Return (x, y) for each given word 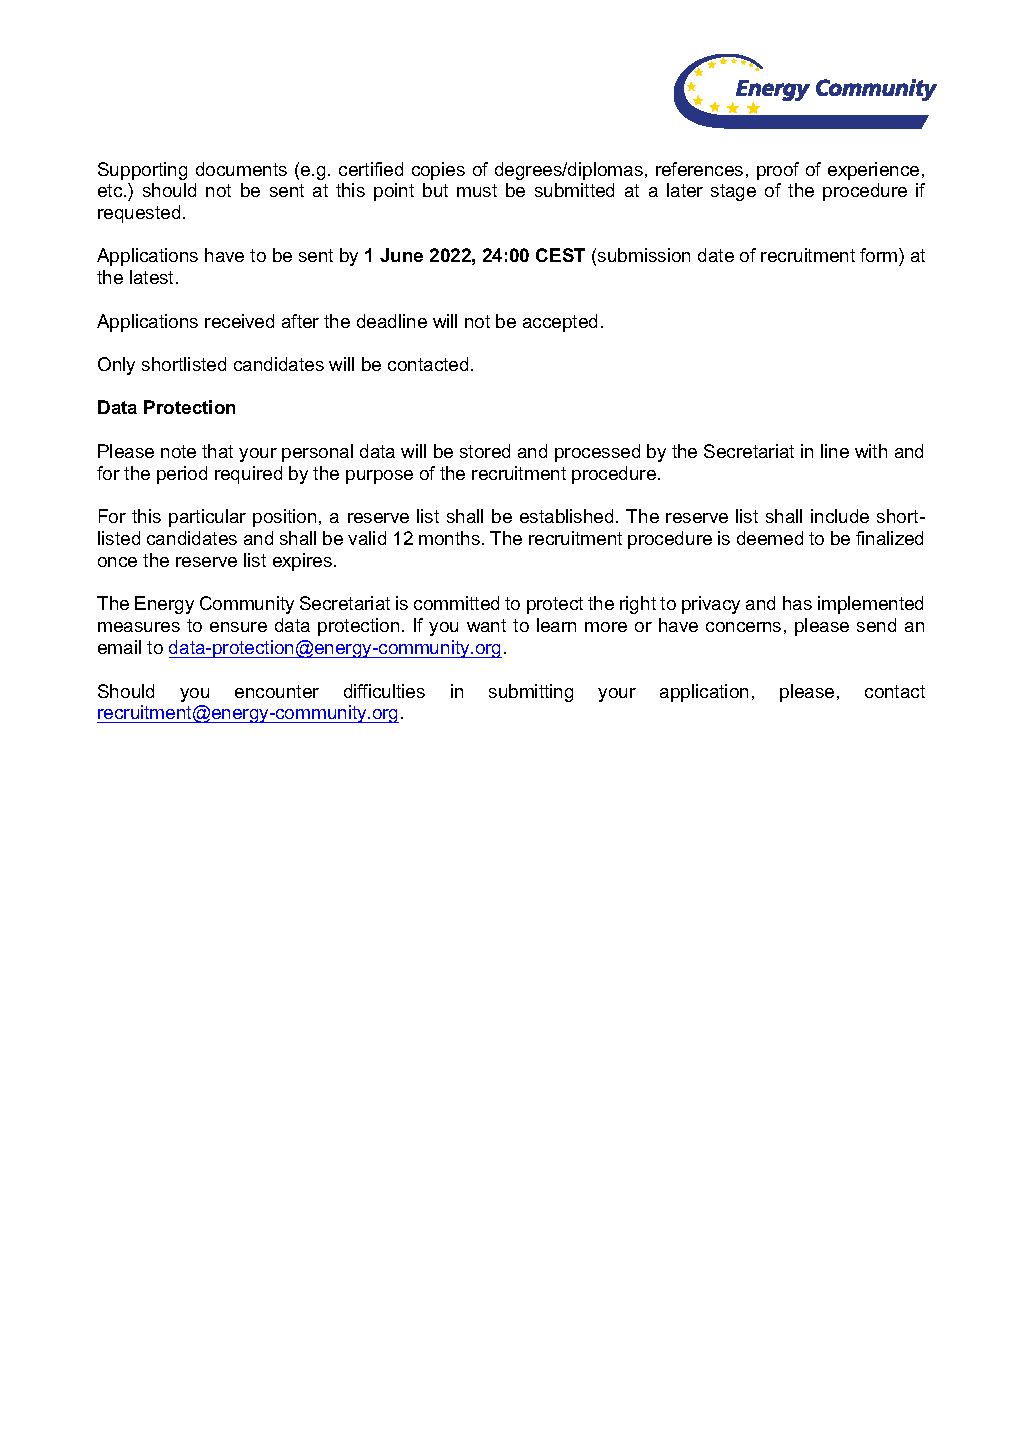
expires (304, 562)
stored (485, 451)
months (449, 538)
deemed (770, 538)
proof (778, 171)
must (477, 190)
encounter (277, 691)
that (217, 451)
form (880, 257)
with (871, 451)
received (239, 321)
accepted (560, 323)
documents (241, 169)
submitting (531, 693)
